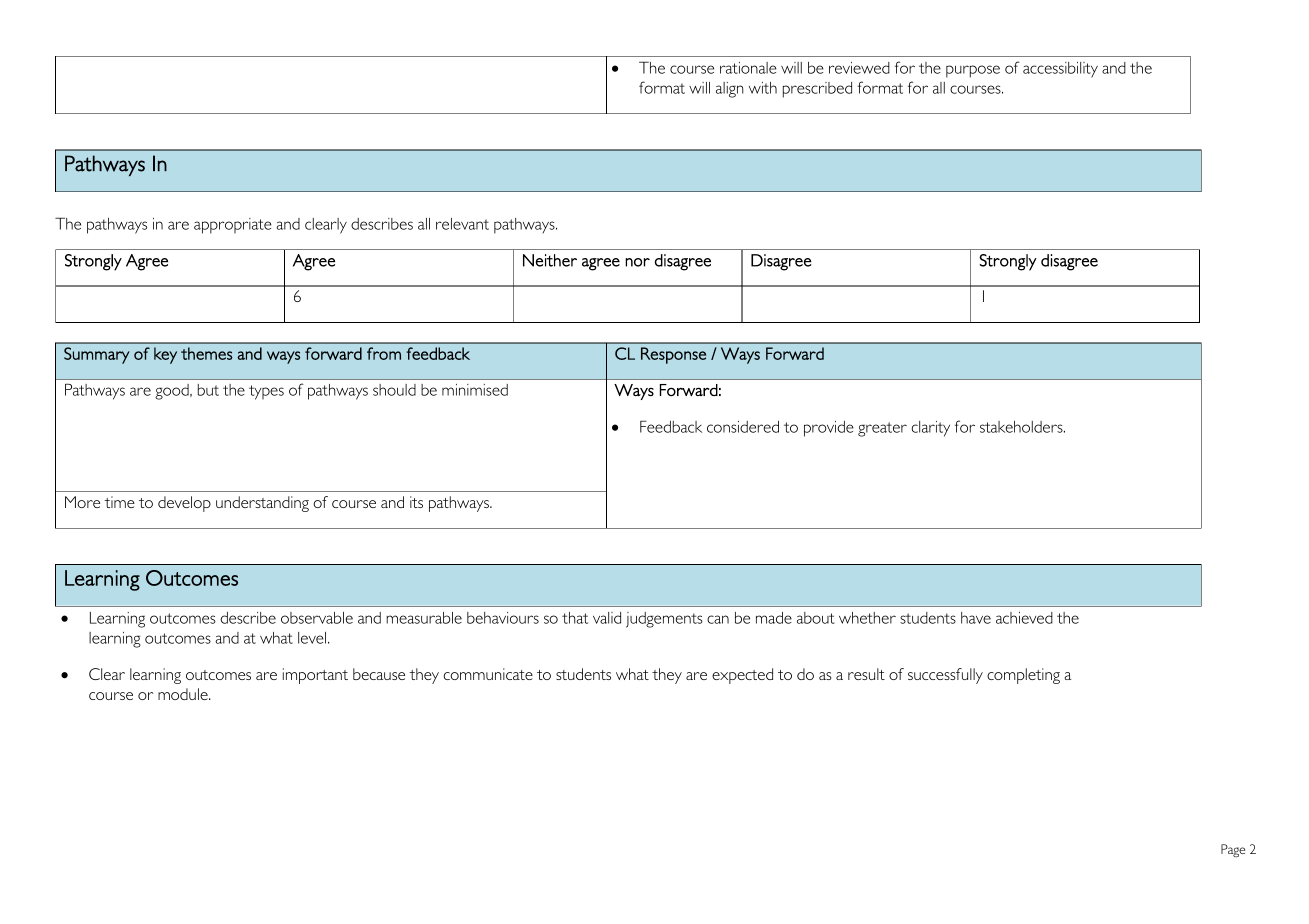 The height and width of the document is (924, 1309). Describe the element at coordinates (1024, 618) in the document. I see `achieved` at that location.
